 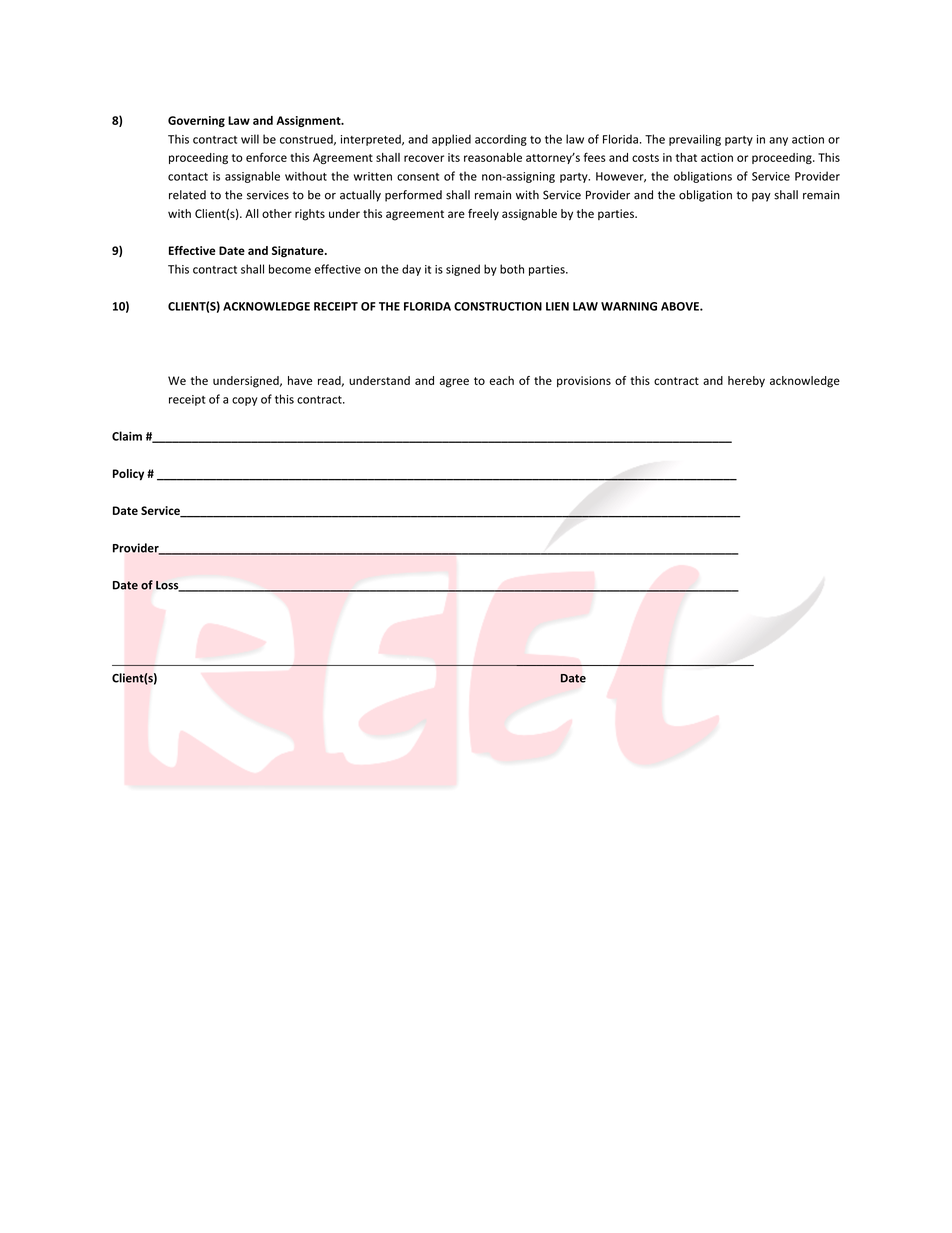 I want to click on hereby, so click(x=746, y=381).
